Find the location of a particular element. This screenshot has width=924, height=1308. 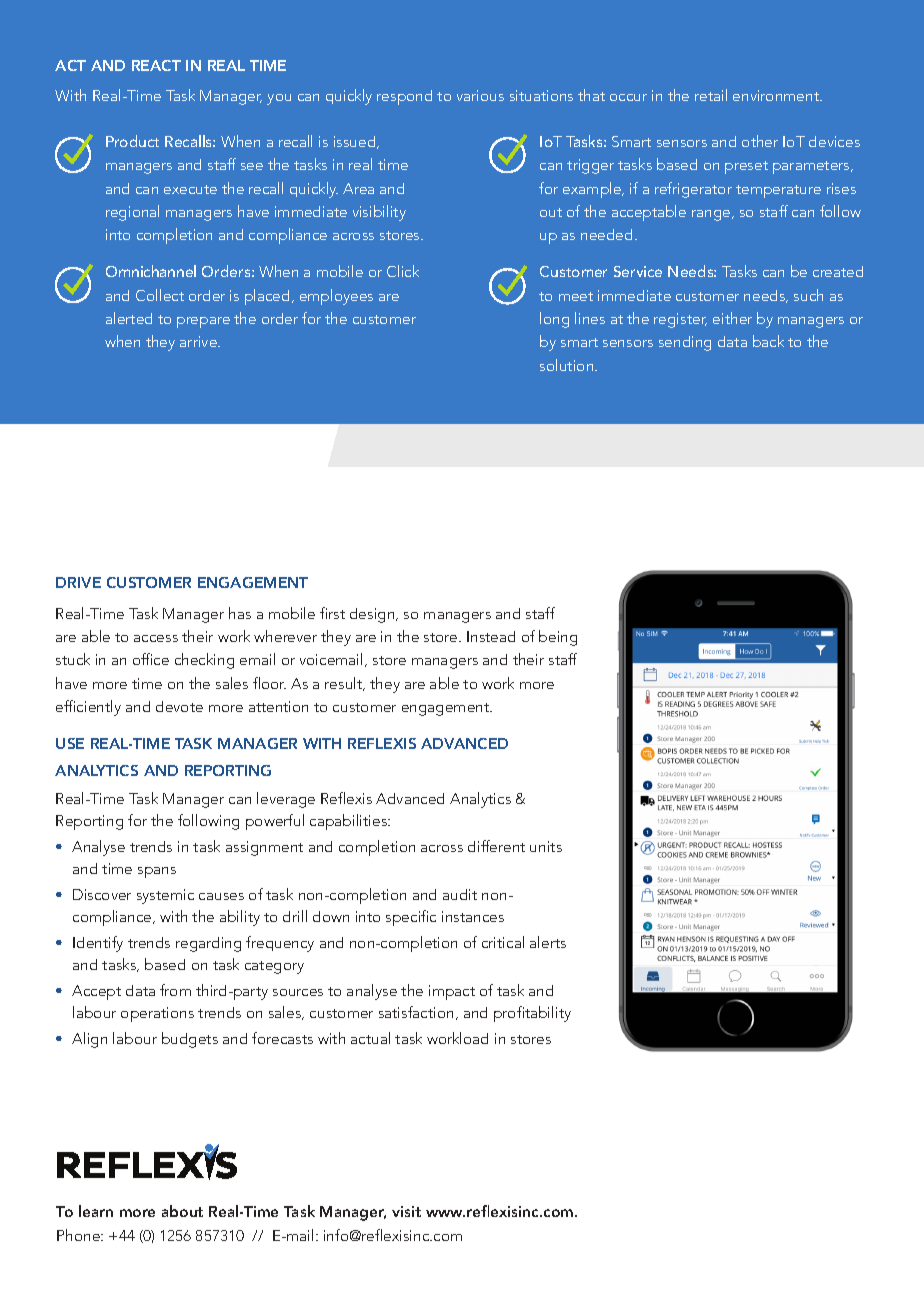

environment is located at coordinates (777, 95).
